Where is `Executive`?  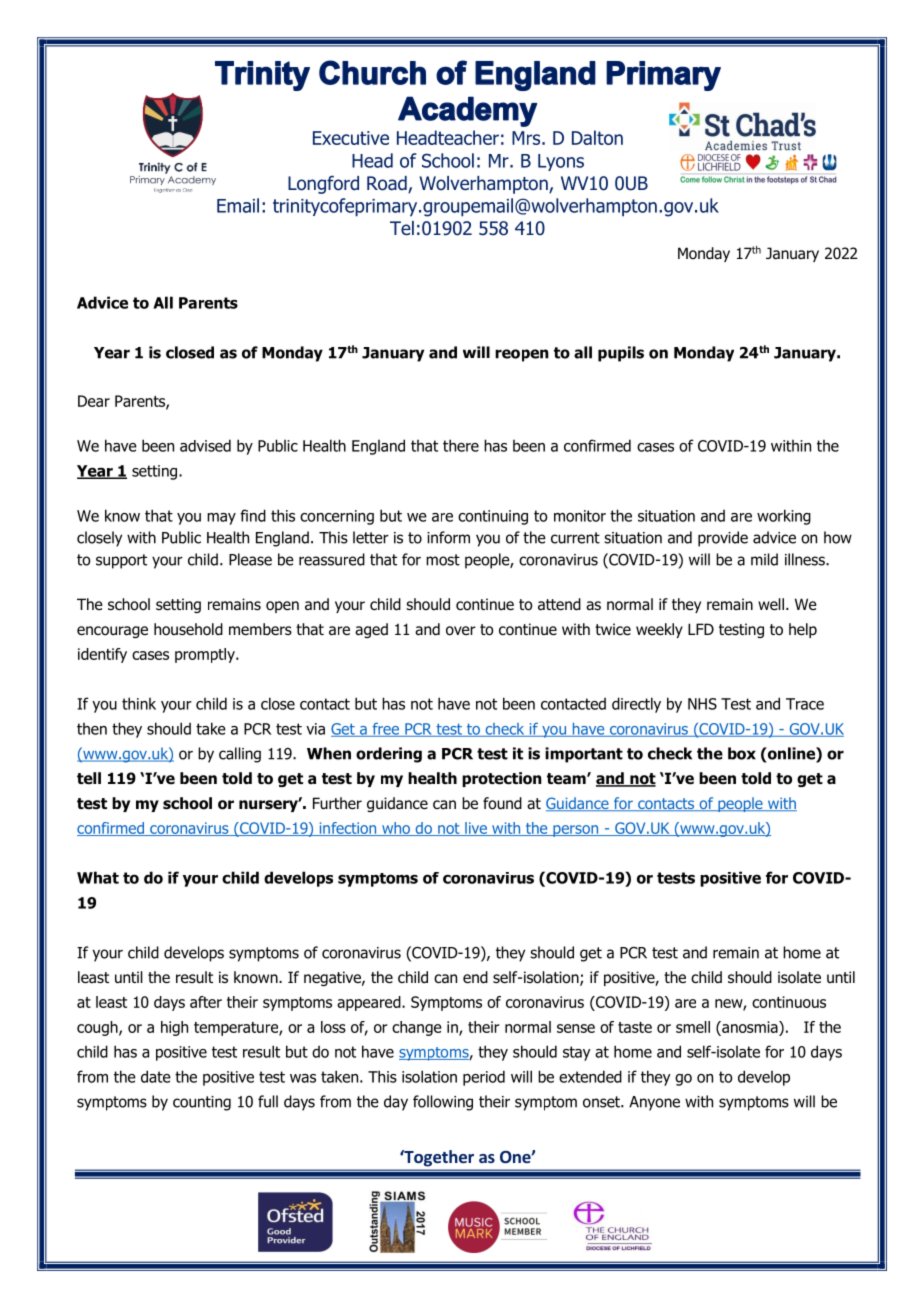
Executive is located at coordinates (351, 138).
